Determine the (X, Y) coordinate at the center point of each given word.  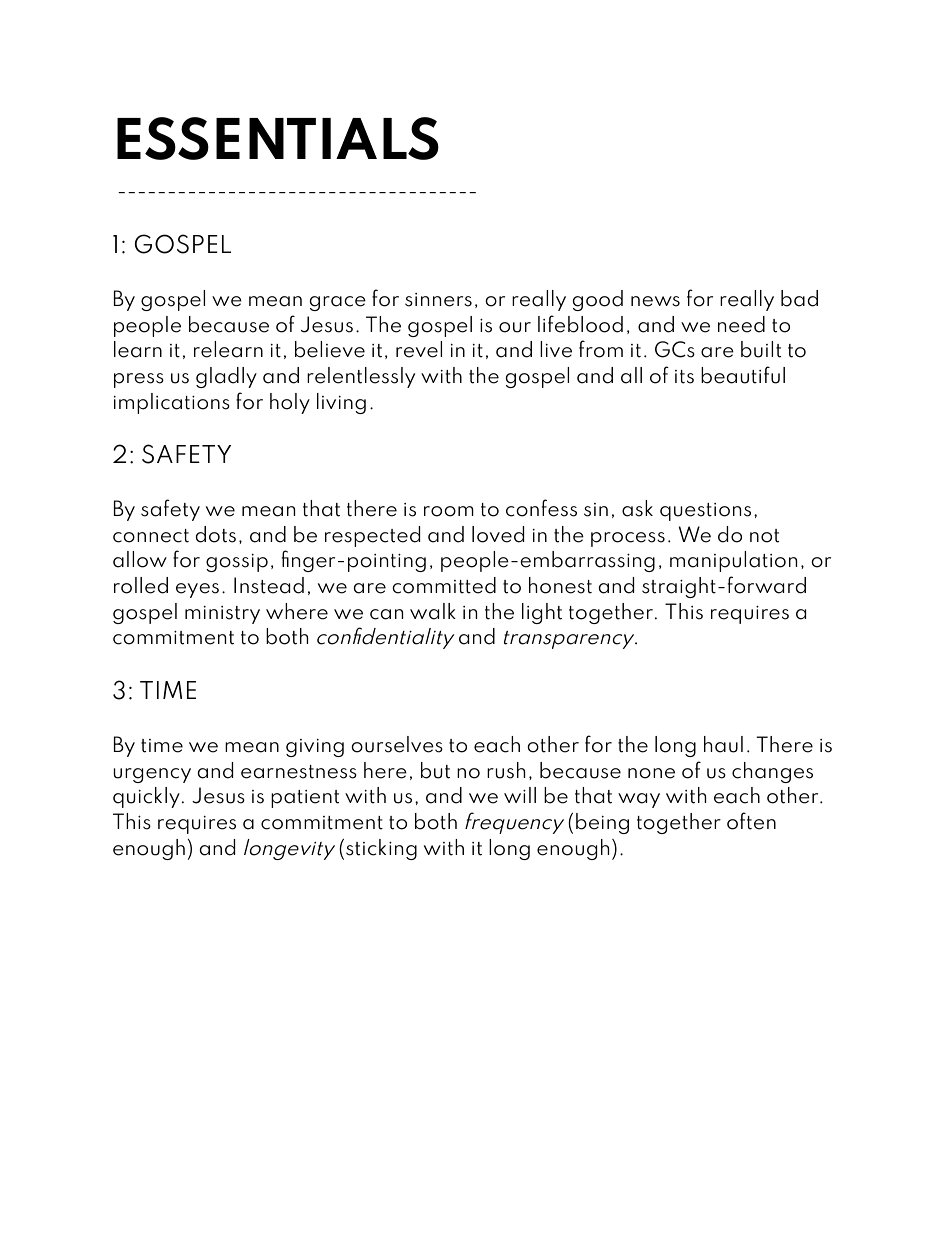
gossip (237, 563)
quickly (146, 797)
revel (419, 349)
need (741, 324)
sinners (438, 300)
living (341, 403)
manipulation (733, 561)
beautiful (743, 375)
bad (799, 298)
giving (315, 748)
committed (444, 585)
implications (172, 403)
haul (723, 744)
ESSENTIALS (278, 138)
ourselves (397, 744)
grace (338, 303)
